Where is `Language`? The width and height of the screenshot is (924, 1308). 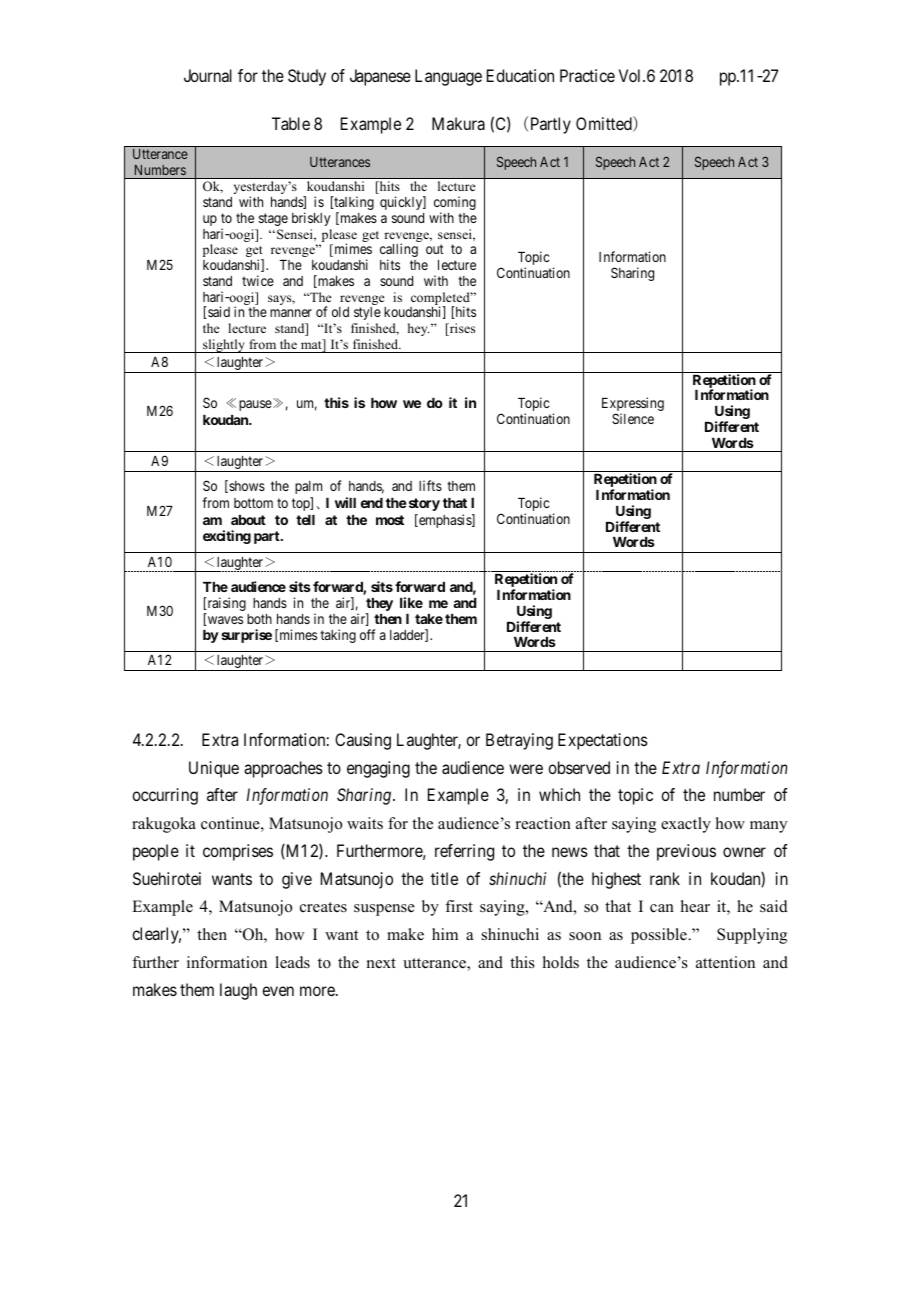 Language is located at coordinates (448, 77).
